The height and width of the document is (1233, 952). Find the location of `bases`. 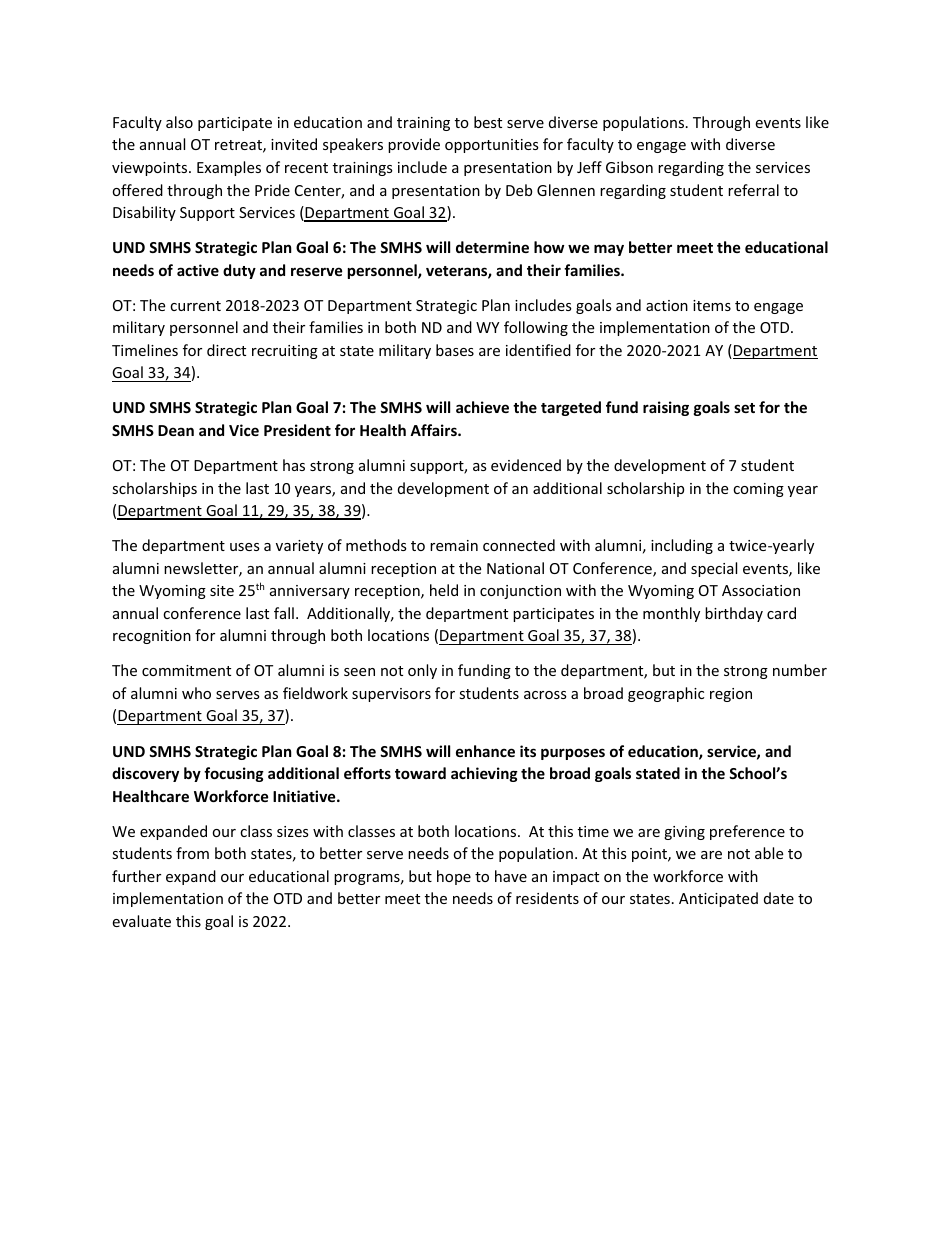

bases is located at coordinates (455, 350).
